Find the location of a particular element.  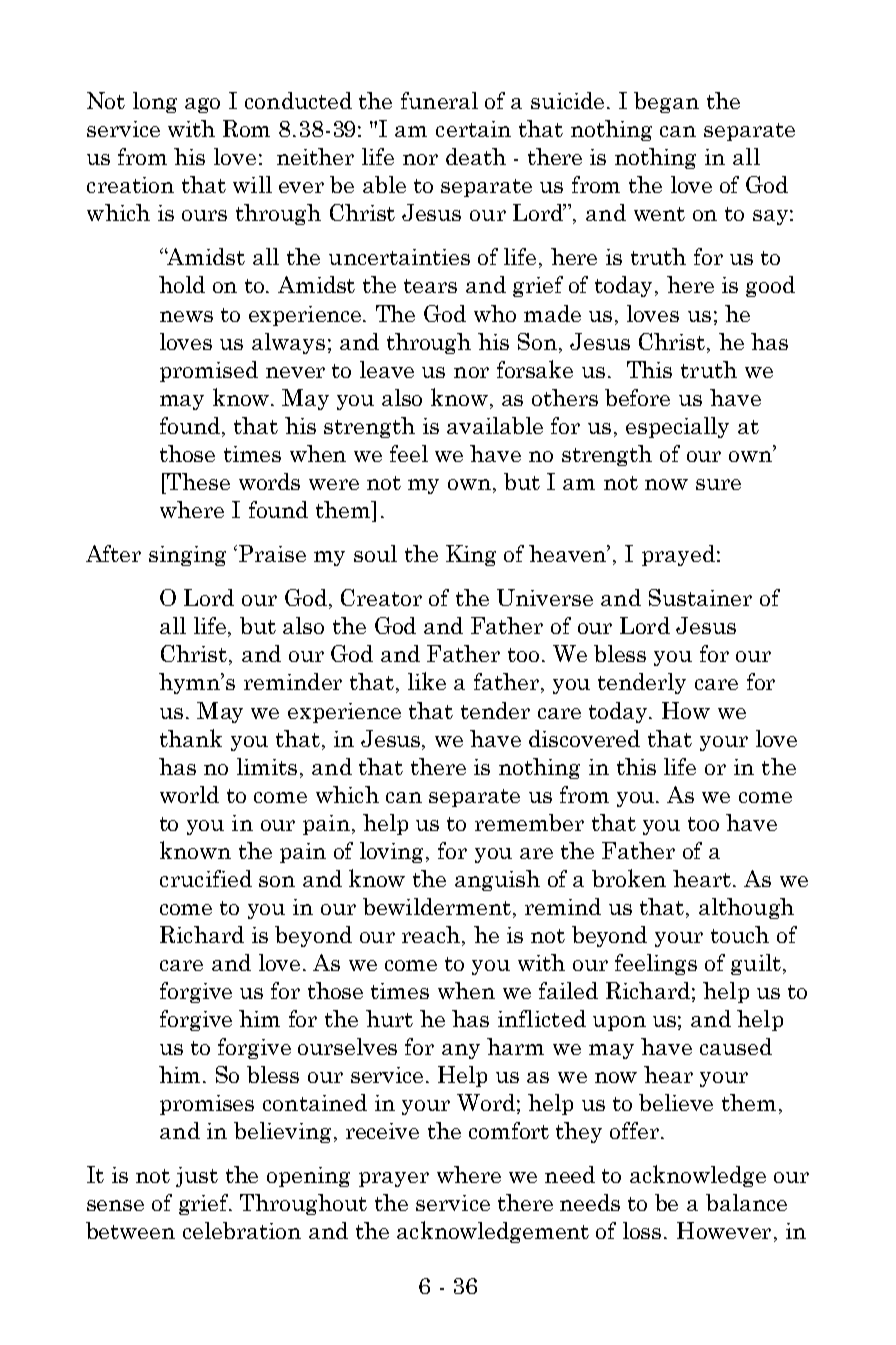

Sustainer is located at coordinates (700, 597).
